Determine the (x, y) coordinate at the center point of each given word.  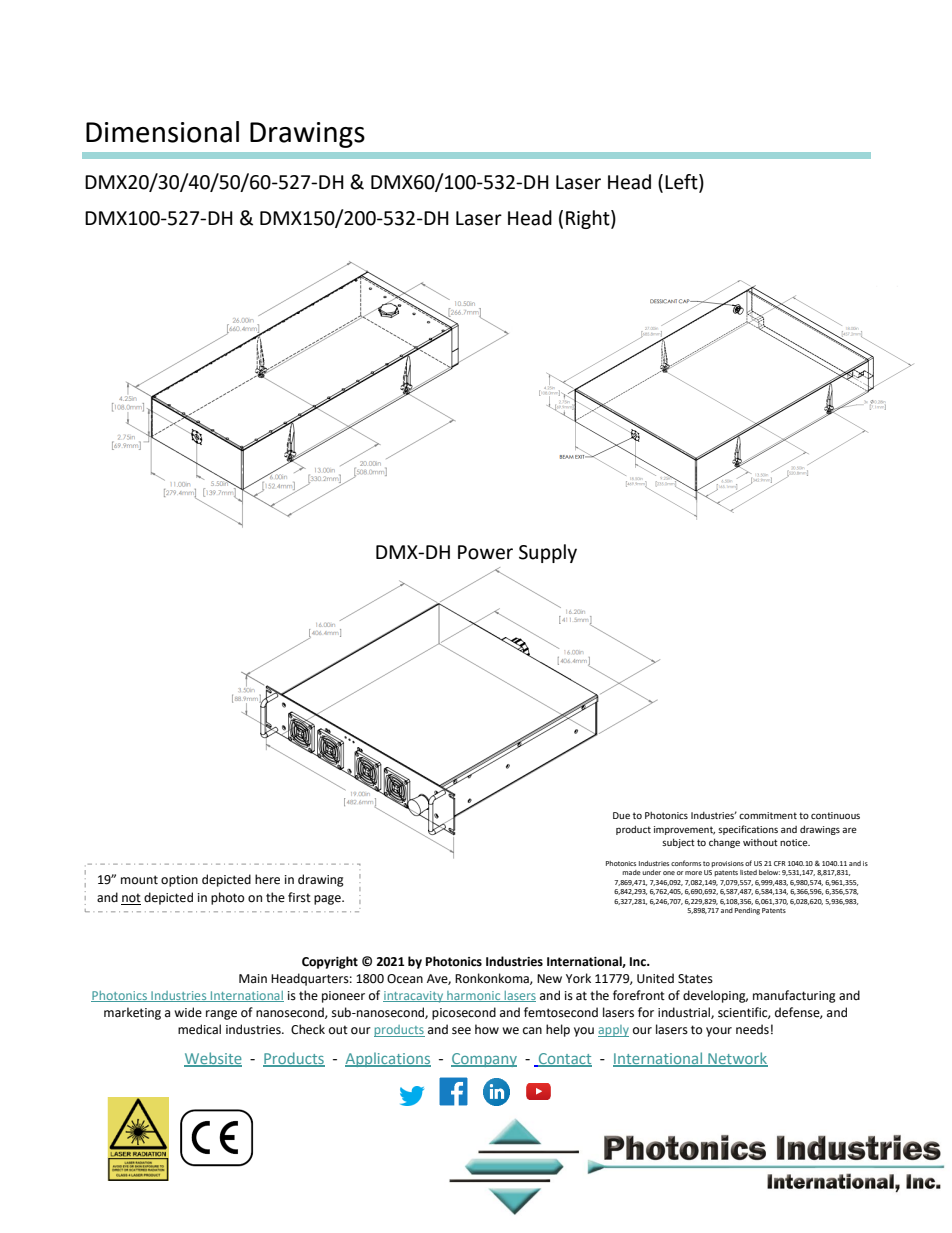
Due (621, 815)
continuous (835, 815)
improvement (684, 830)
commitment (768, 815)
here (267, 879)
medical (199, 1029)
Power (485, 552)
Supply (548, 553)
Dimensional (162, 132)
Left (682, 182)
